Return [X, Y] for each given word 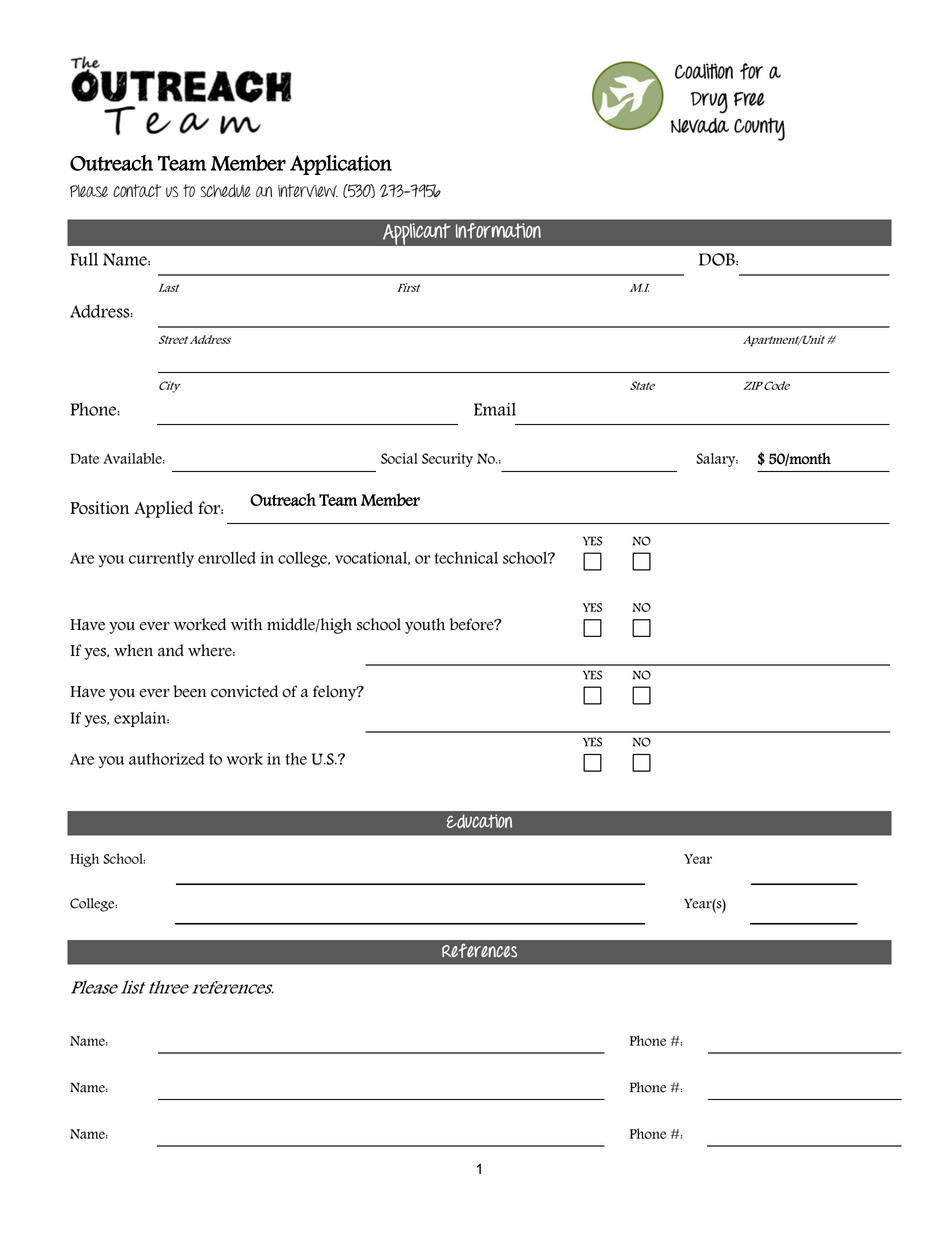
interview [308, 190]
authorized [167, 759]
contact [137, 190]
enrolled [227, 557]
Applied [163, 509]
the [296, 759]
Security [447, 460]
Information [498, 231]
